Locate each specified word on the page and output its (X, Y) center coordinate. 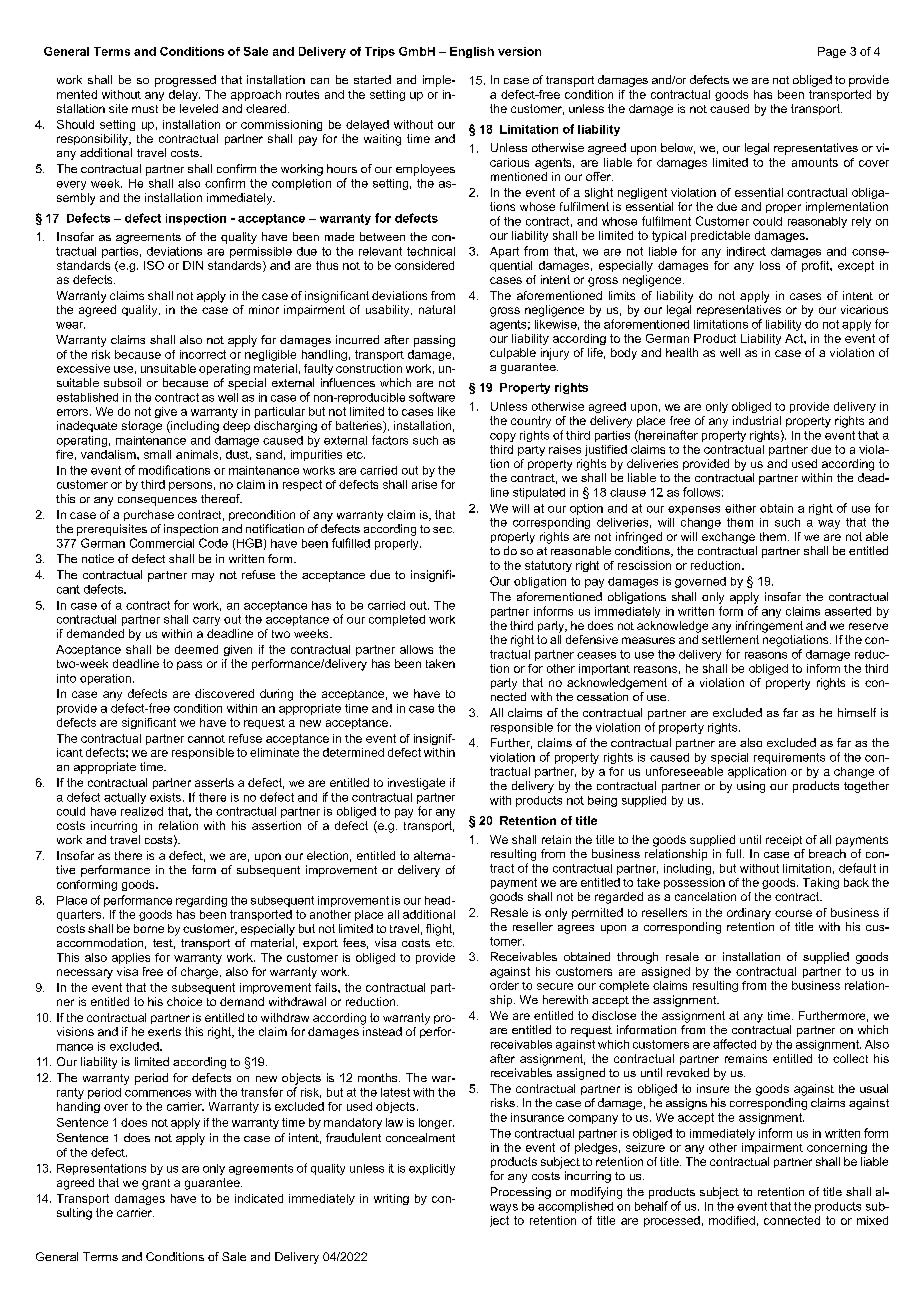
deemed (196, 649)
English (472, 52)
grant (156, 1184)
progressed (185, 81)
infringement (769, 627)
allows (416, 649)
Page (832, 52)
